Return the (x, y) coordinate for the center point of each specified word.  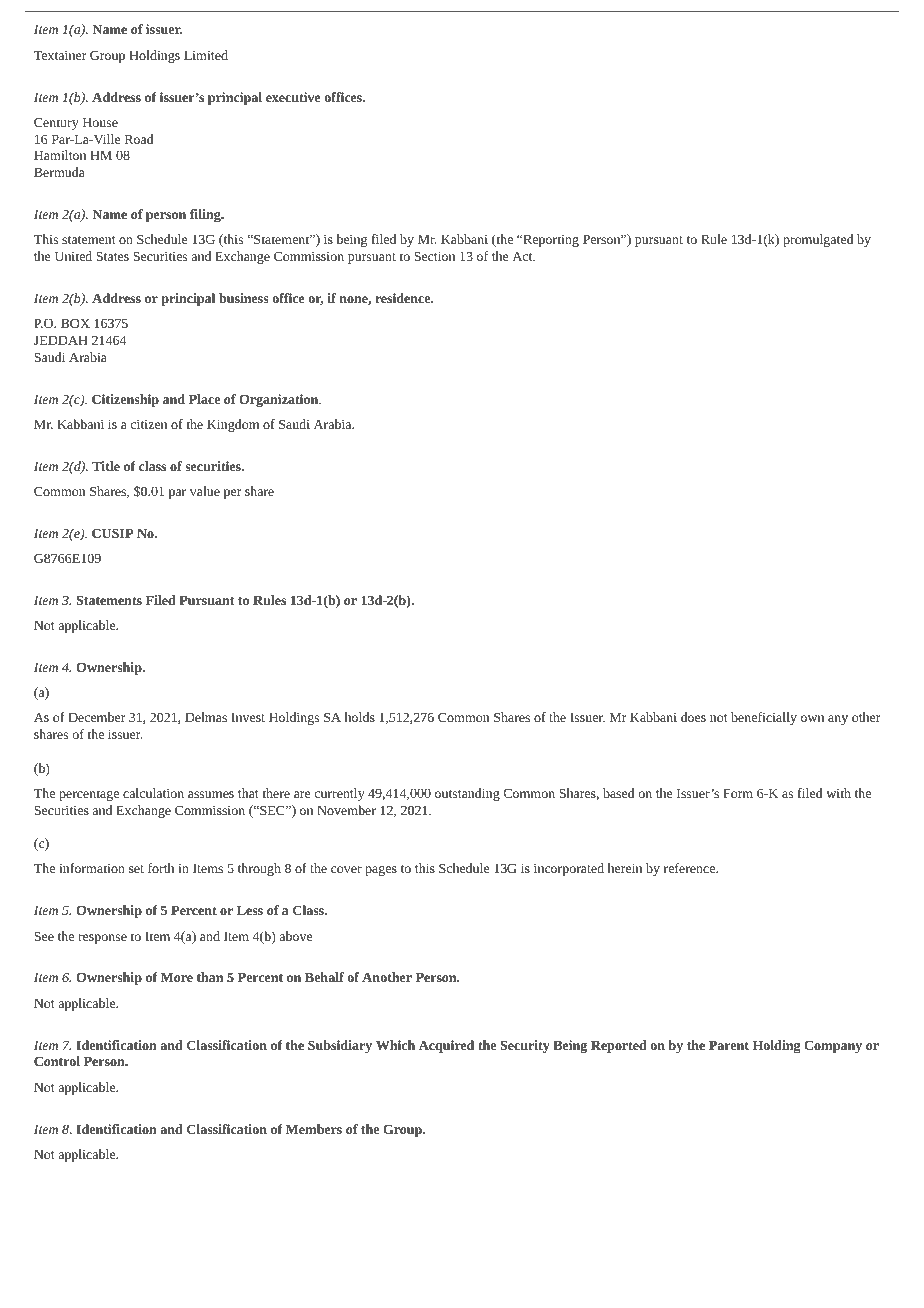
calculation (153, 793)
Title (106, 466)
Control (57, 1061)
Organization (280, 400)
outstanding (467, 794)
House (100, 122)
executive (293, 97)
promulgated (818, 240)
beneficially (764, 718)
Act (523, 256)
